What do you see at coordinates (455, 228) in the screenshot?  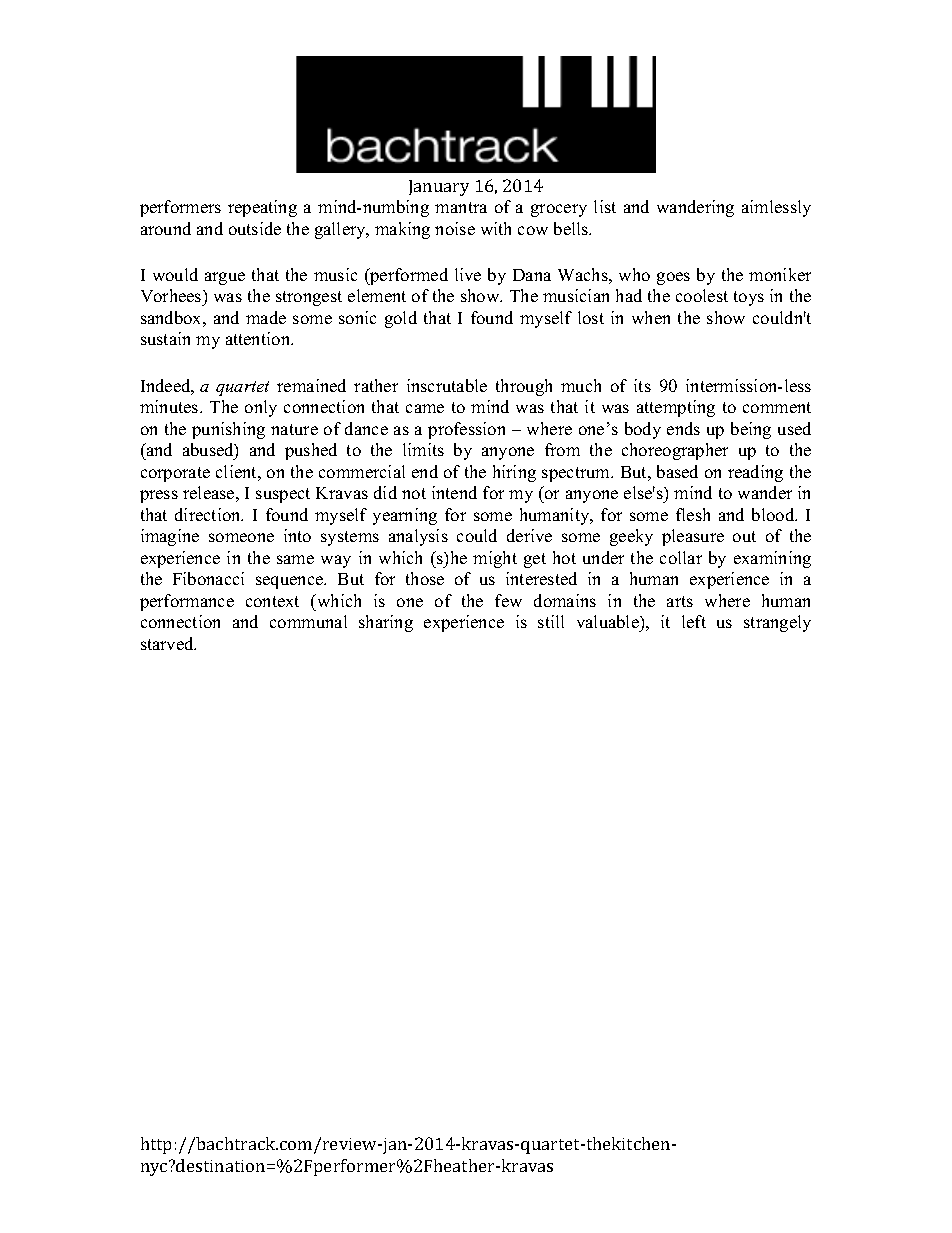 I see `noise` at bounding box center [455, 228].
